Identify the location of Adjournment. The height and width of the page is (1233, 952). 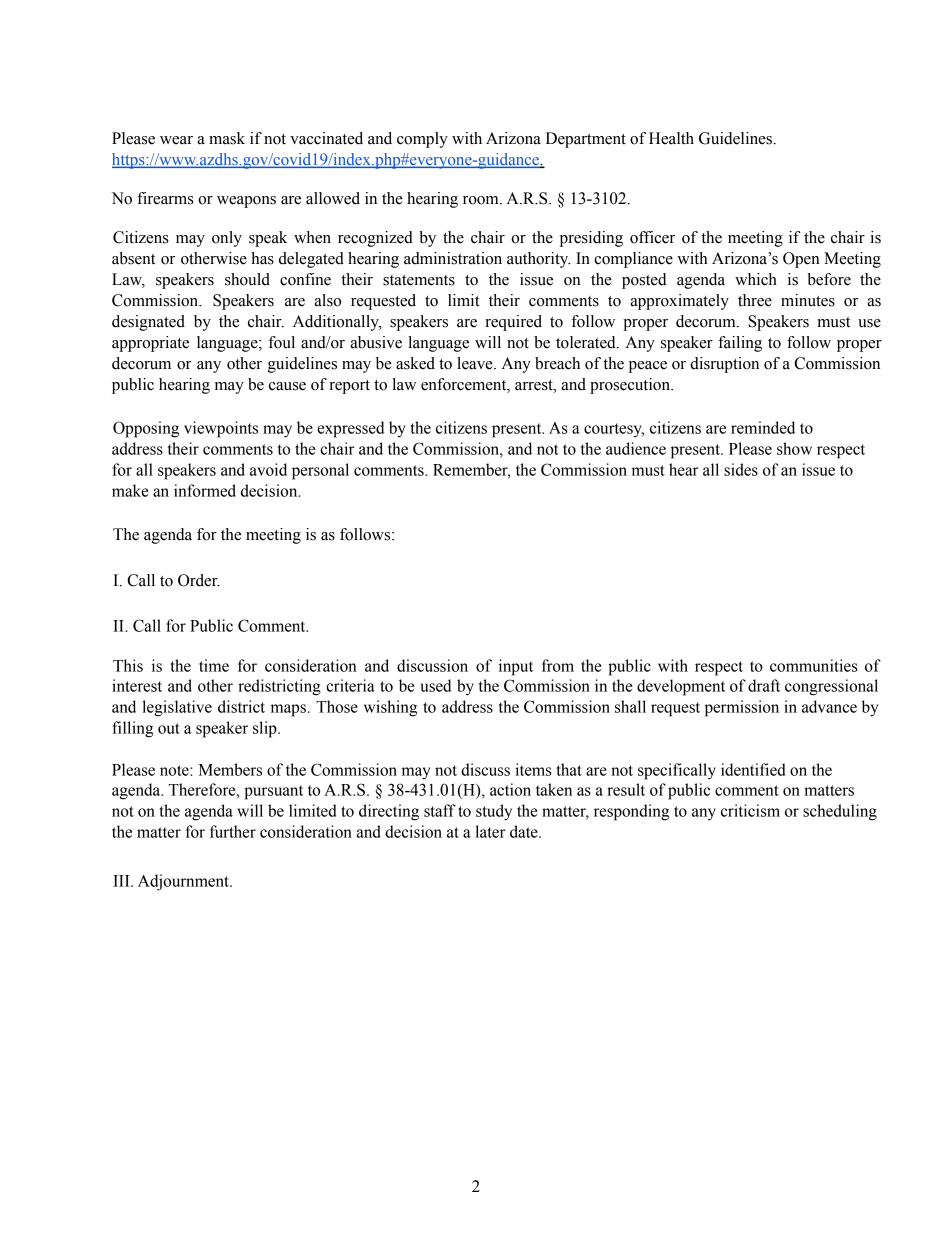
(184, 882).
